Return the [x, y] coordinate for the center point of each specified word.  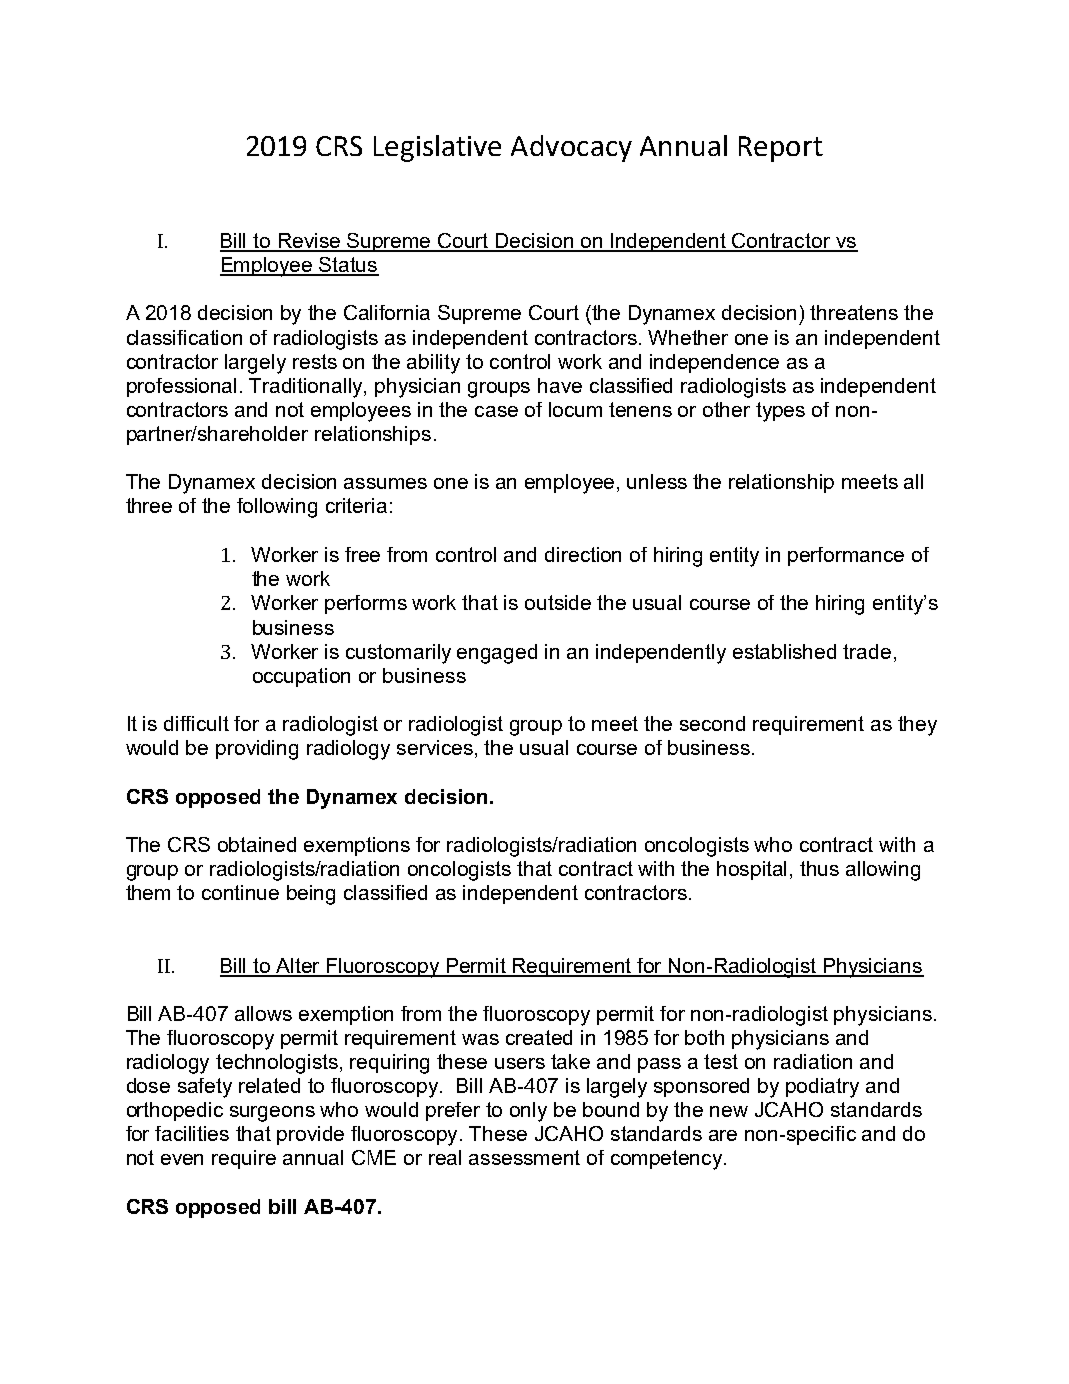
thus [819, 868]
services [435, 747]
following [277, 508]
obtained [257, 844]
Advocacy [571, 148]
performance [846, 556]
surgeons [272, 1114]
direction [583, 554]
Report [781, 149]
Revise [309, 242]
